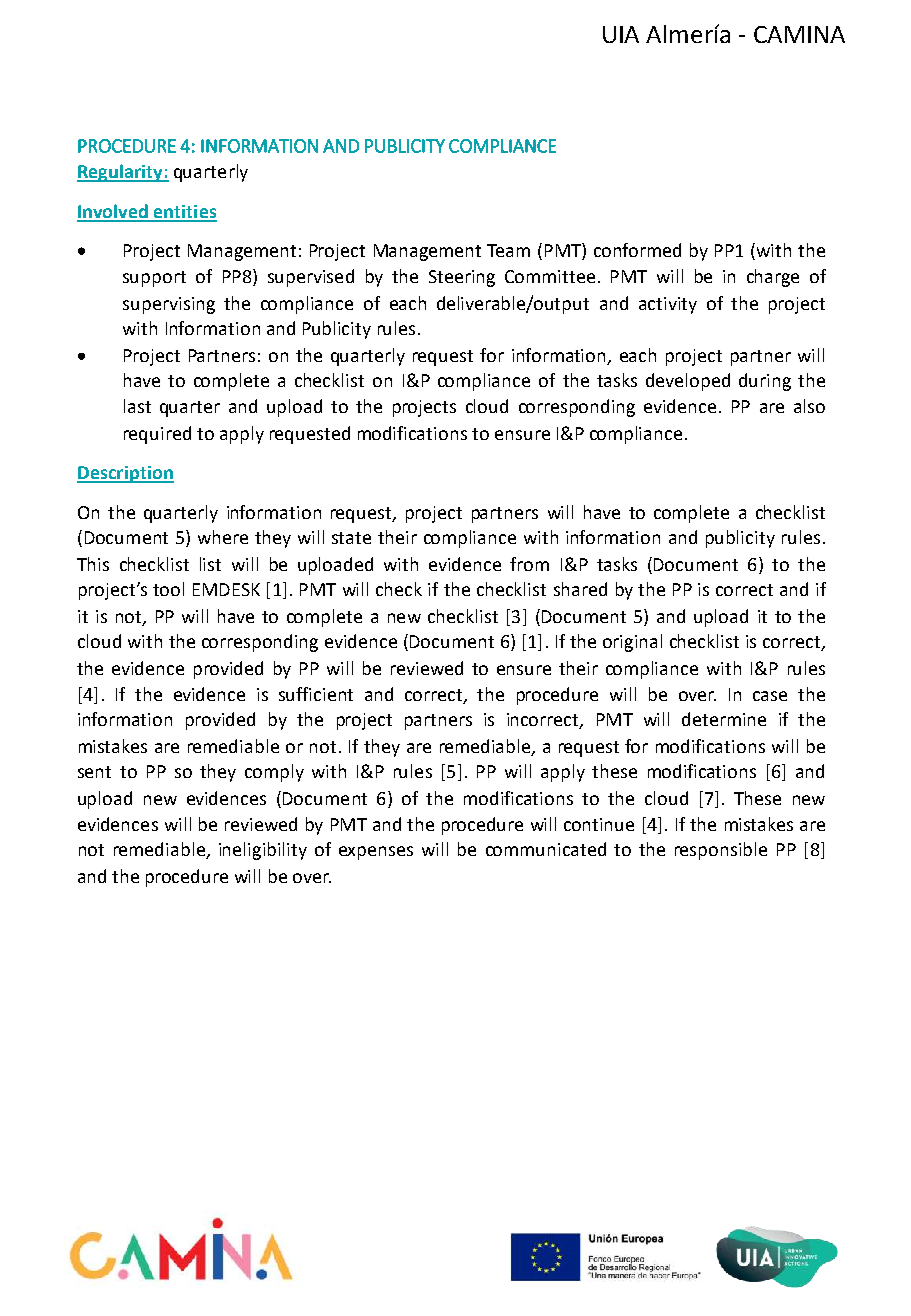 Image resolution: width=911 pixels, height=1316 pixels. I want to click on expenses, so click(376, 853).
